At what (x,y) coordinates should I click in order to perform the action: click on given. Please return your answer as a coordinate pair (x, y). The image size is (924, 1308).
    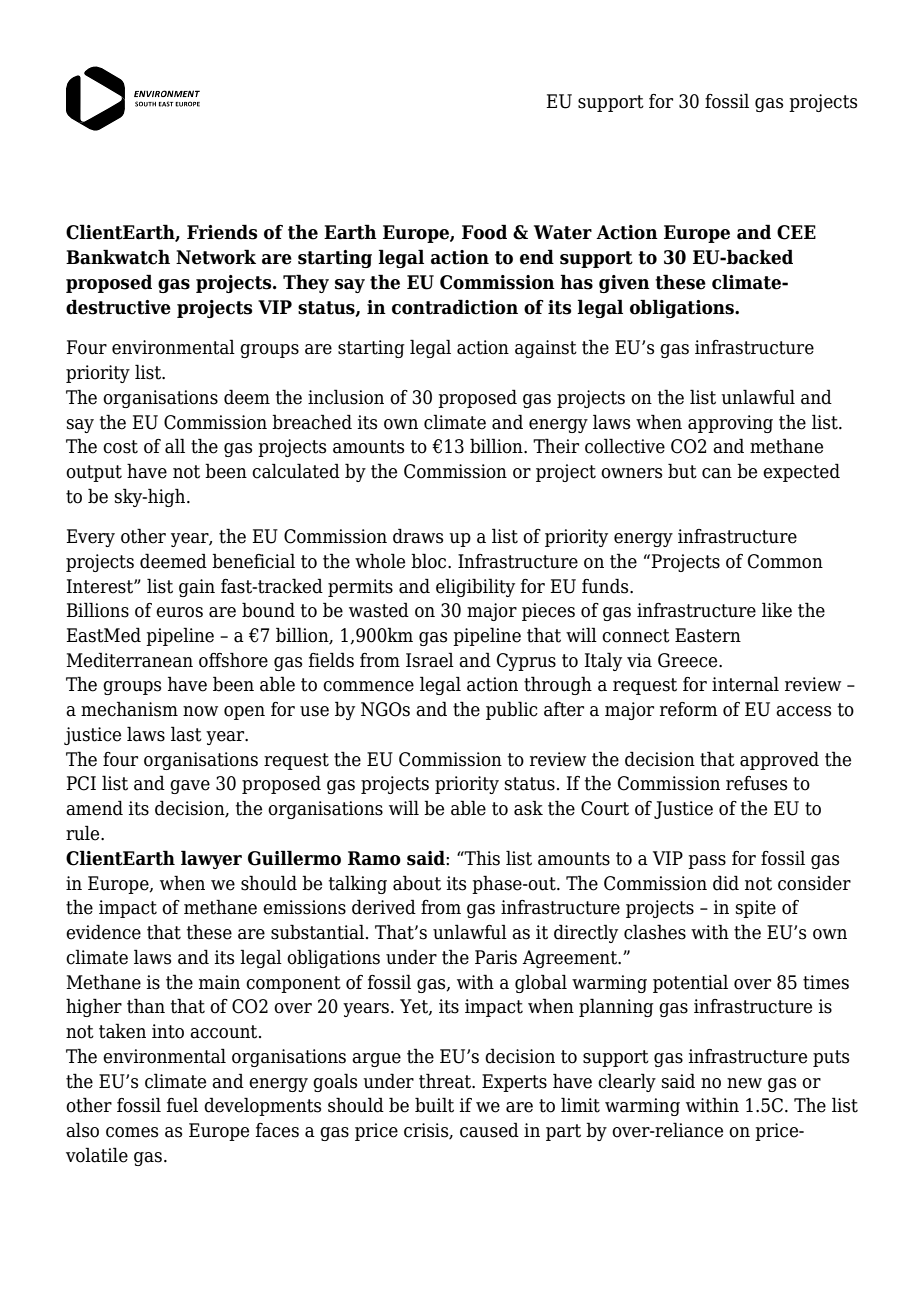
    Looking at the image, I should click on (624, 284).
